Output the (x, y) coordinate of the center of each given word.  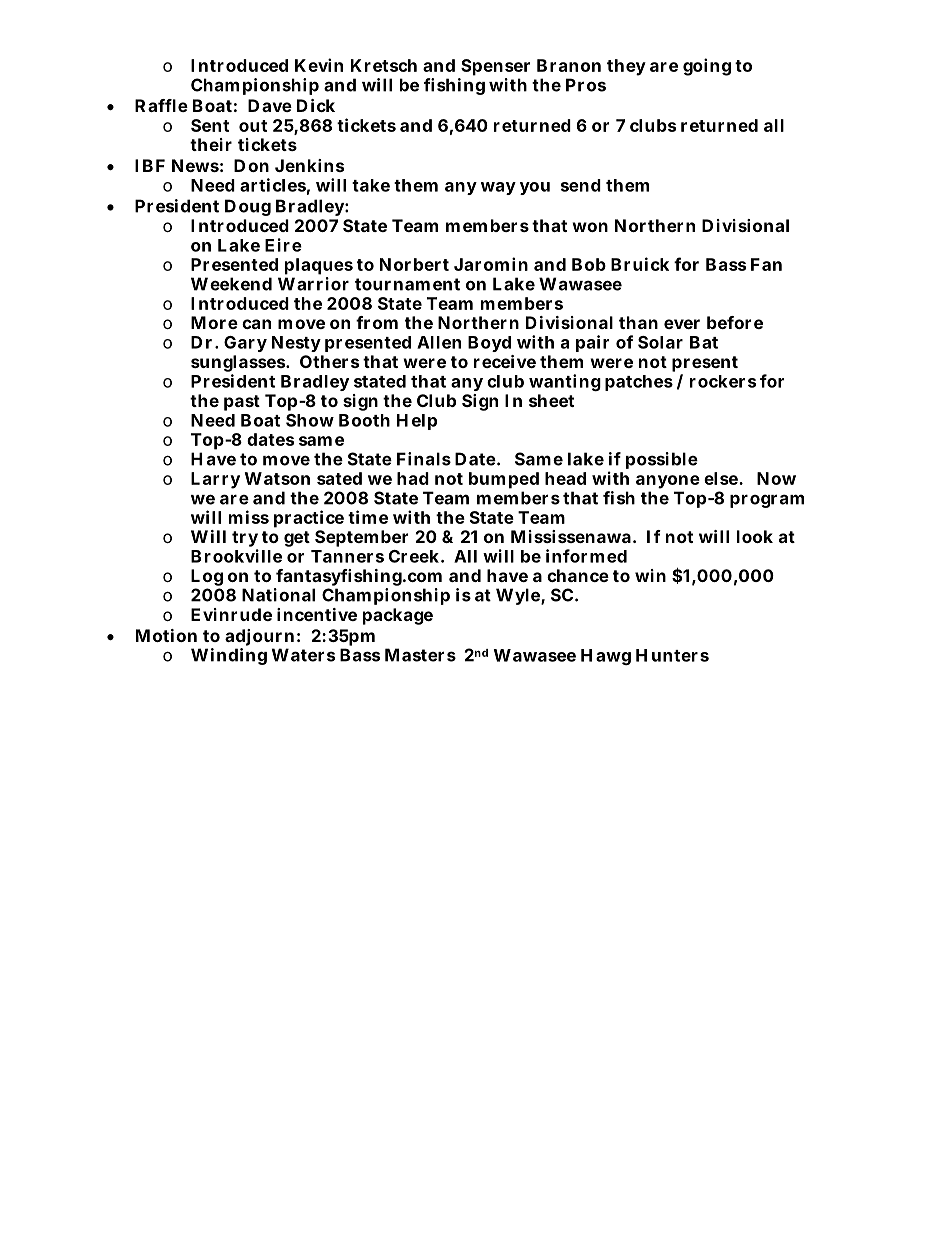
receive (505, 361)
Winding (229, 656)
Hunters (672, 655)
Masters (420, 655)
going (707, 67)
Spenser (495, 67)
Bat (704, 342)
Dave (270, 105)
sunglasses (239, 365)
